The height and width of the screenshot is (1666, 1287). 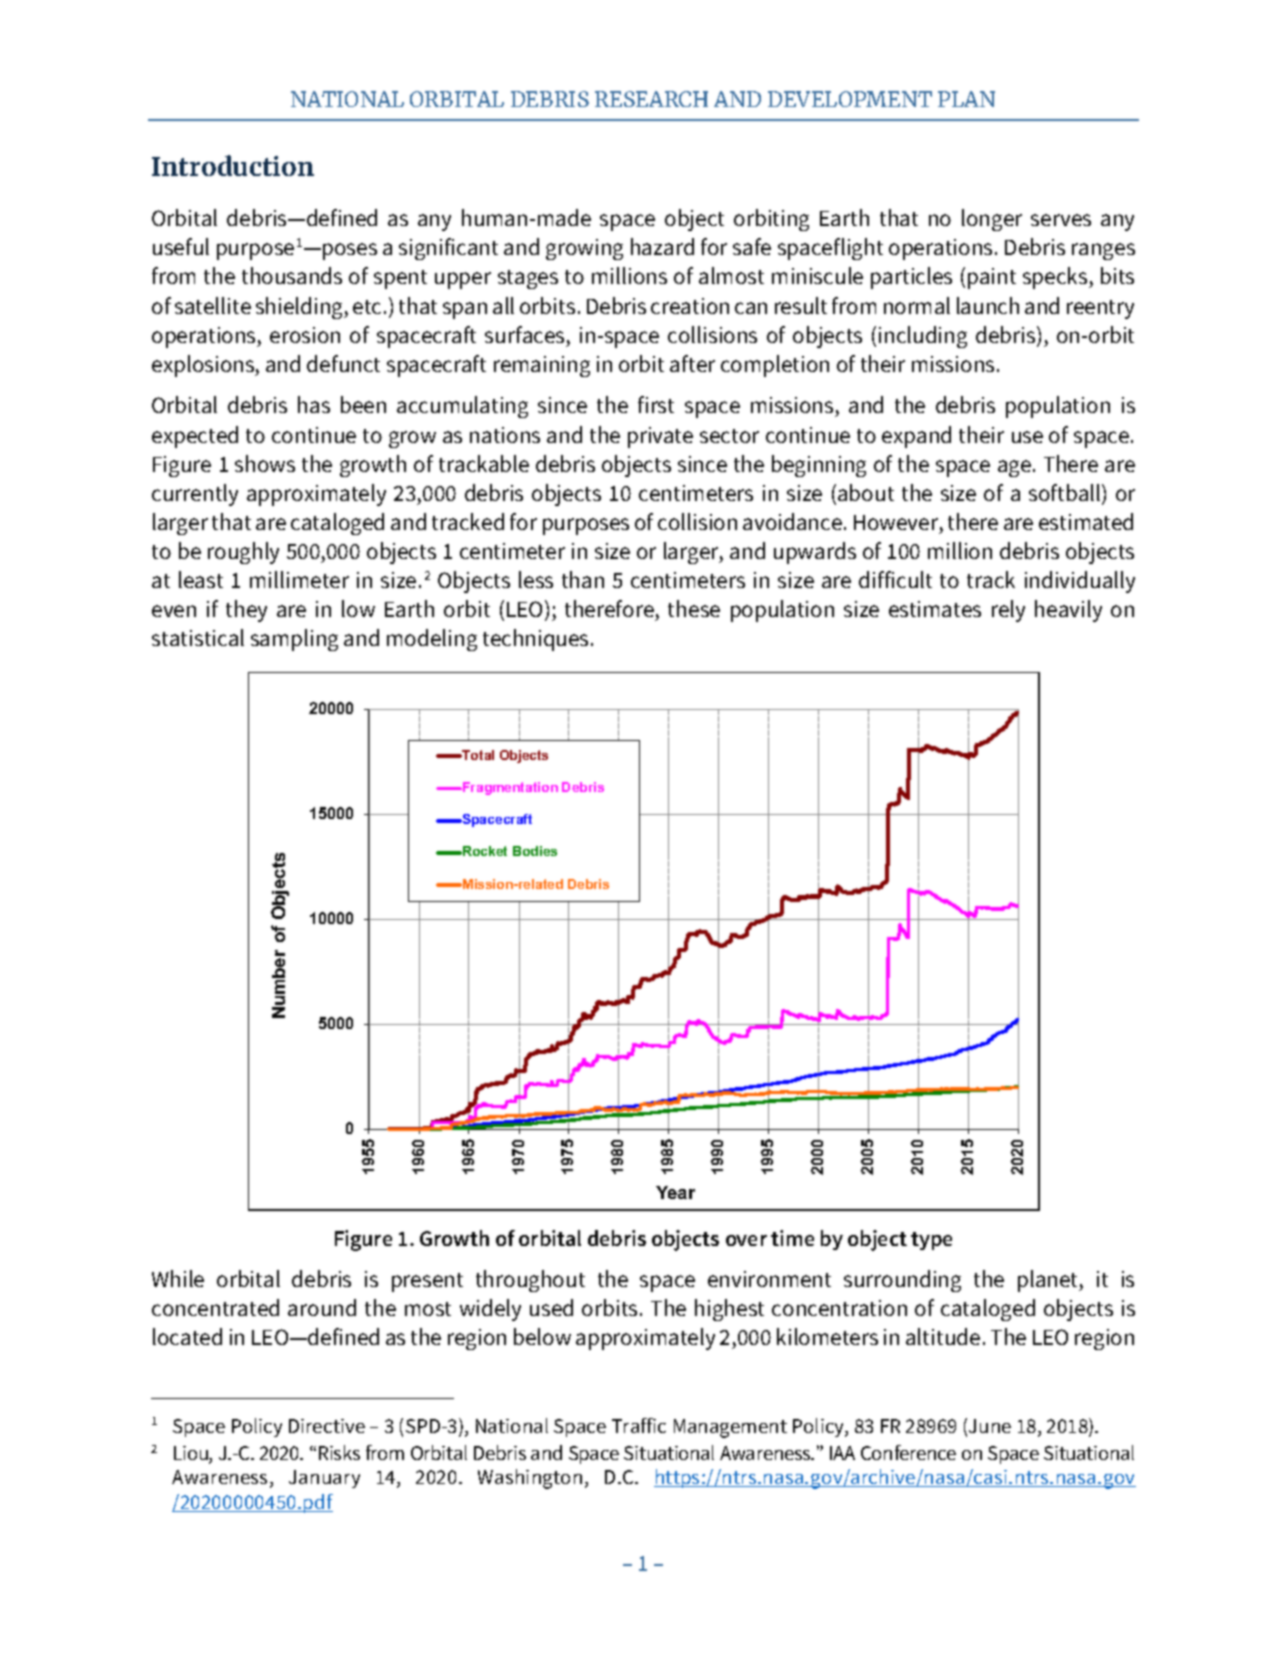 I want to click on than, so click(x=583, y=579).
